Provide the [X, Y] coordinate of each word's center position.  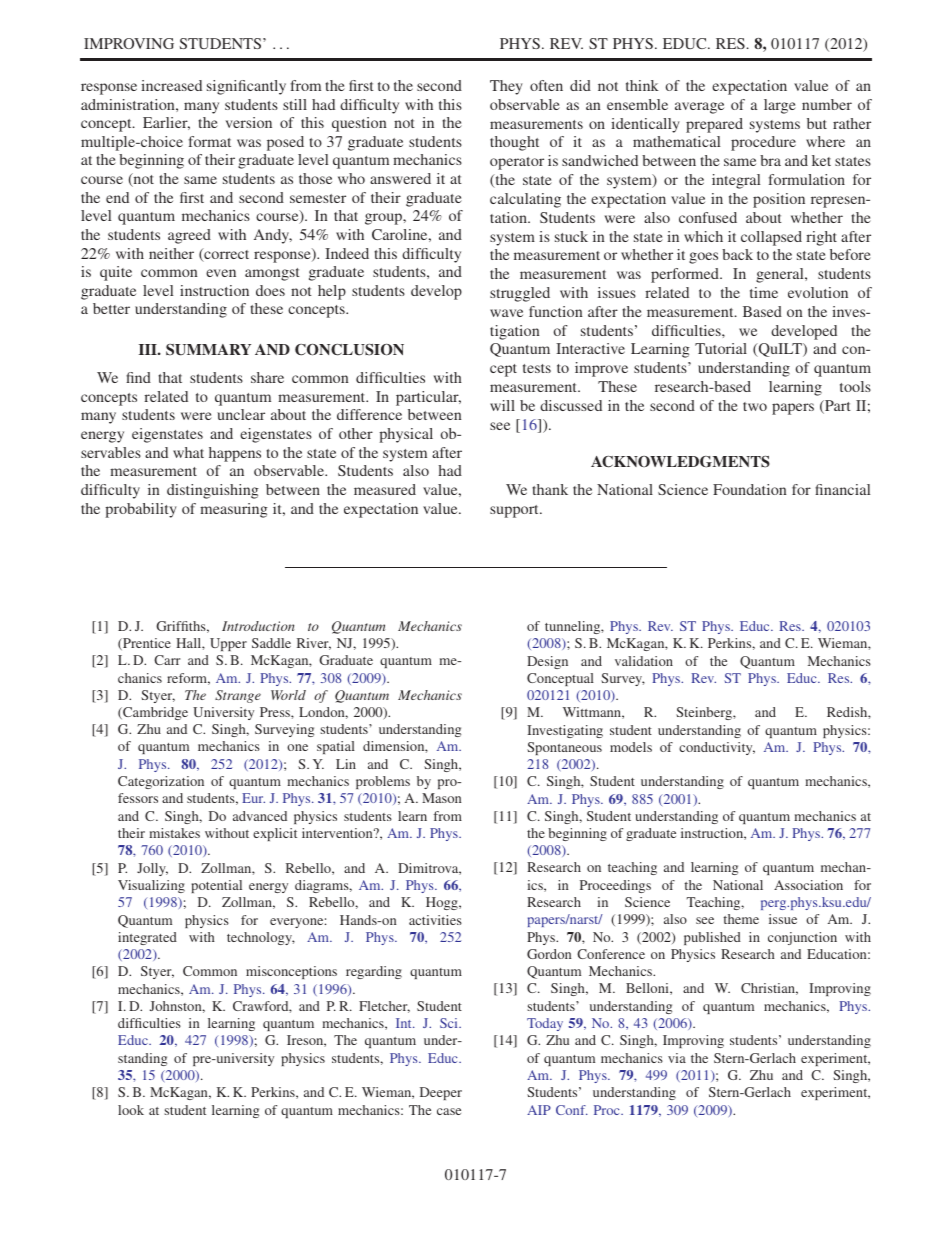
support [515, 511]
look [131, 1110]
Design [547, 662]
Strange [238, 696]
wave [506, 313]
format [210, 141]
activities [435, 920]
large [780, 106]
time [764, 292]
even [221, 273]
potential [216, 886]
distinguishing [213, 491]
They [506, 87]
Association [808, 885]
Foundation [750, 489]
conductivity [717, 748]
